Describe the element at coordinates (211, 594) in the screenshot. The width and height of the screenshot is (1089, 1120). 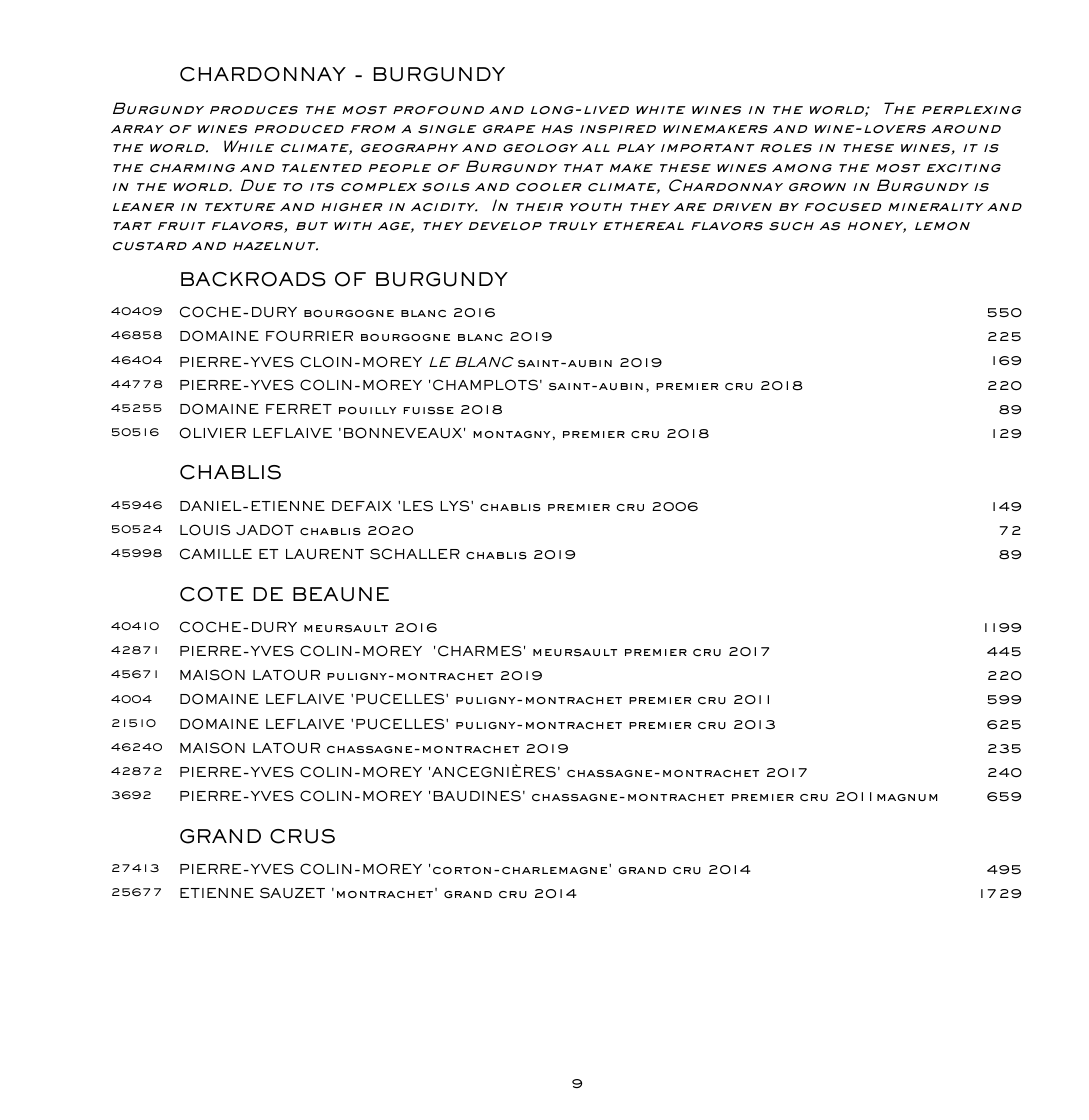
I see `COTE` at that location.
